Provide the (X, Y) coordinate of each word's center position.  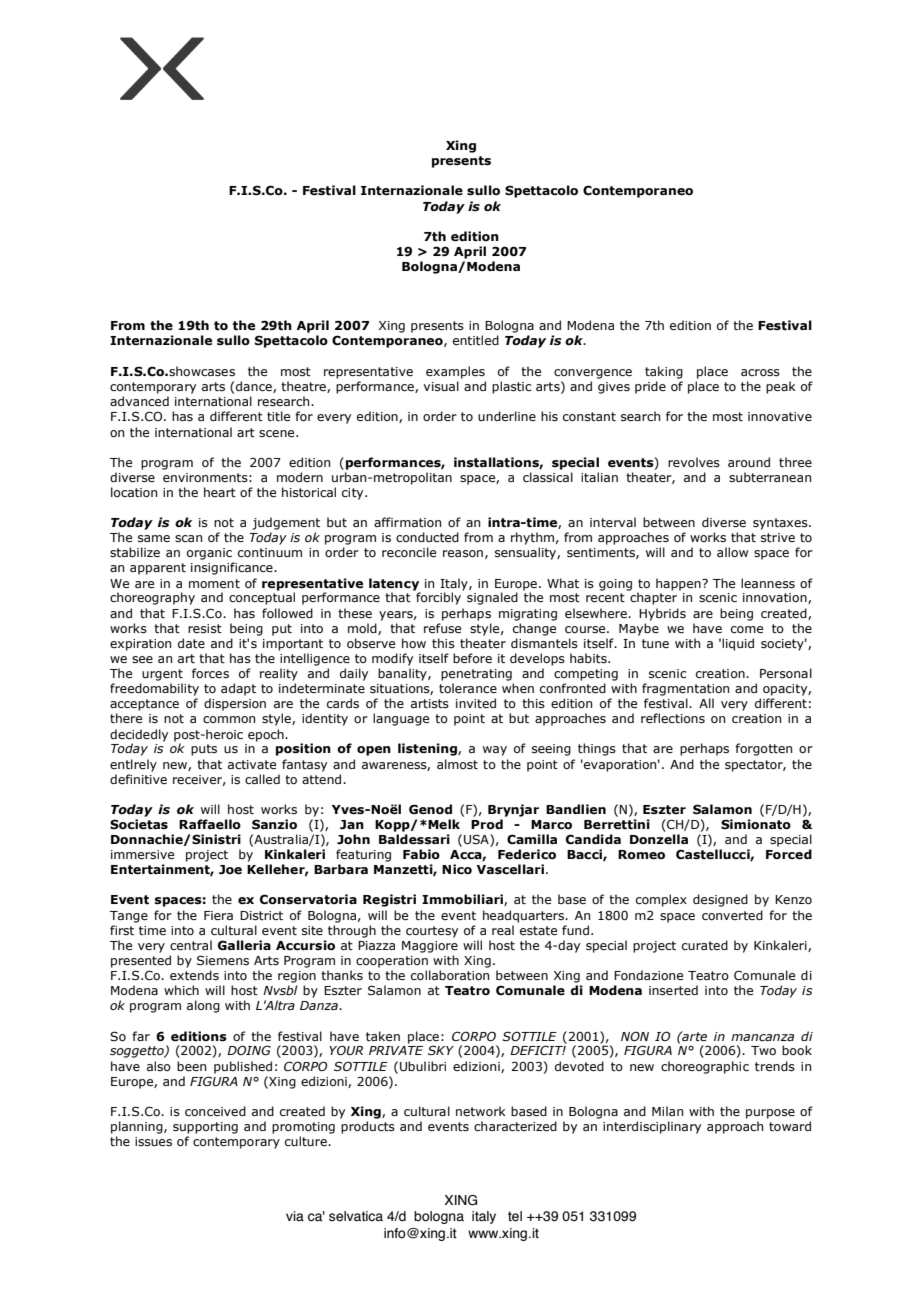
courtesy (432, 932)
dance (255, 387)
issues (153, 1141)
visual (441, 386)
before (472, 658)
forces (210, 673)
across (760, 372)
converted (732, 915)
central (191, 945)
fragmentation (685, 689)
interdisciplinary (652, 1127)
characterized (515, 1126)
